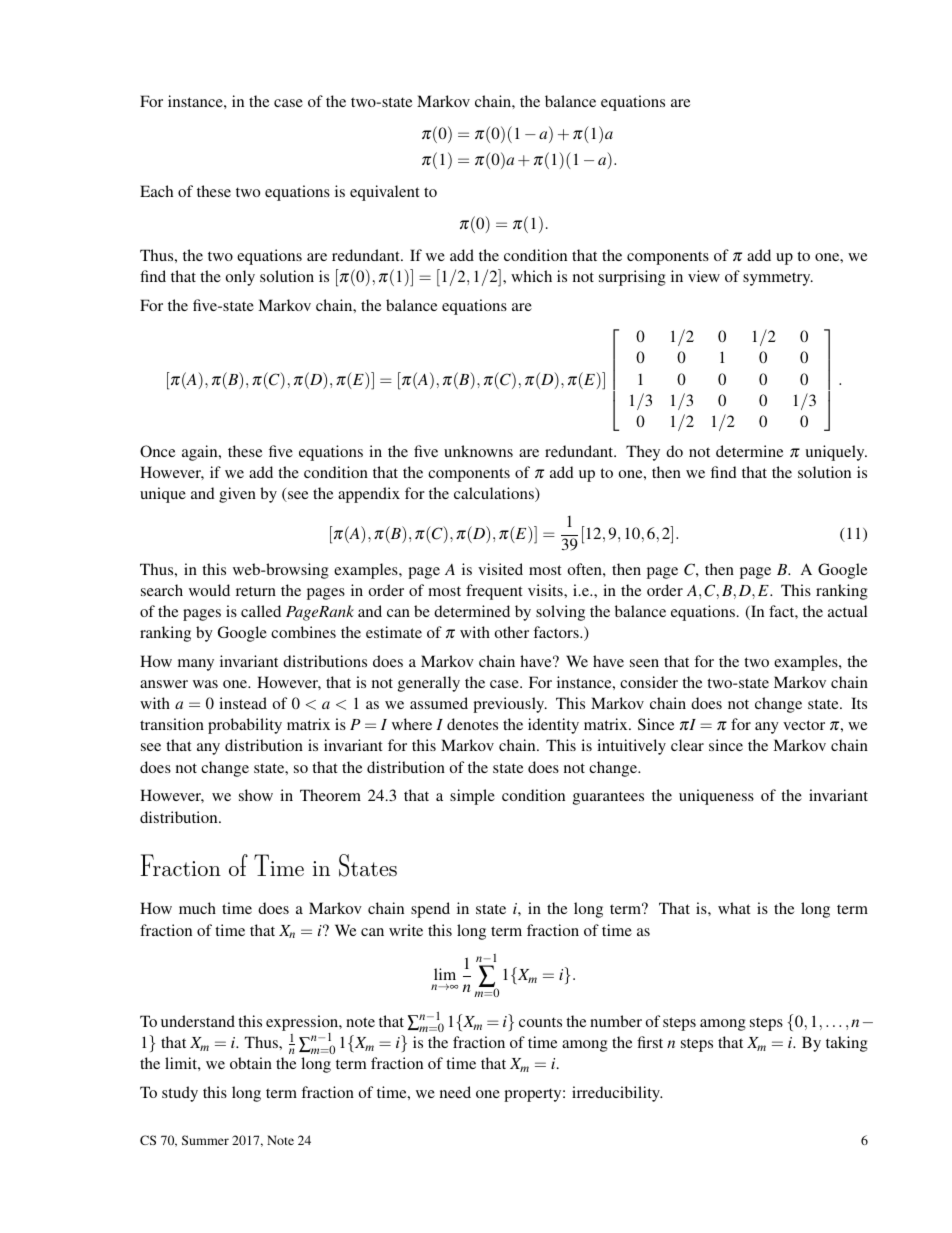  Describe the element at coordinates (240, 278) in the screenshot. I see `only` at that location.
